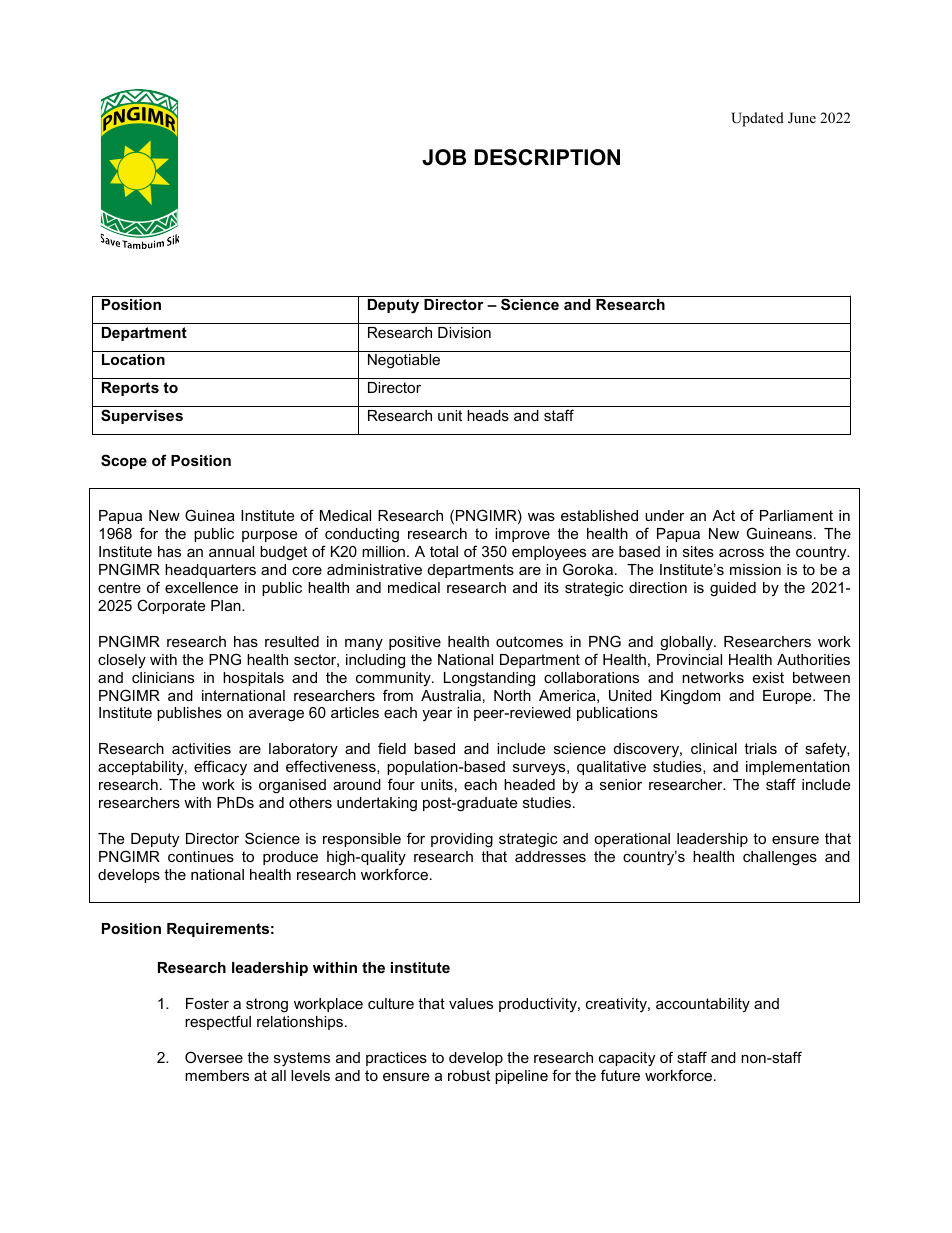 This image has width=952, height=1233. What do you see at coordinates (547, 157) in the image?
I see `DESCRIPTION` at bounding box center [547, 157].
